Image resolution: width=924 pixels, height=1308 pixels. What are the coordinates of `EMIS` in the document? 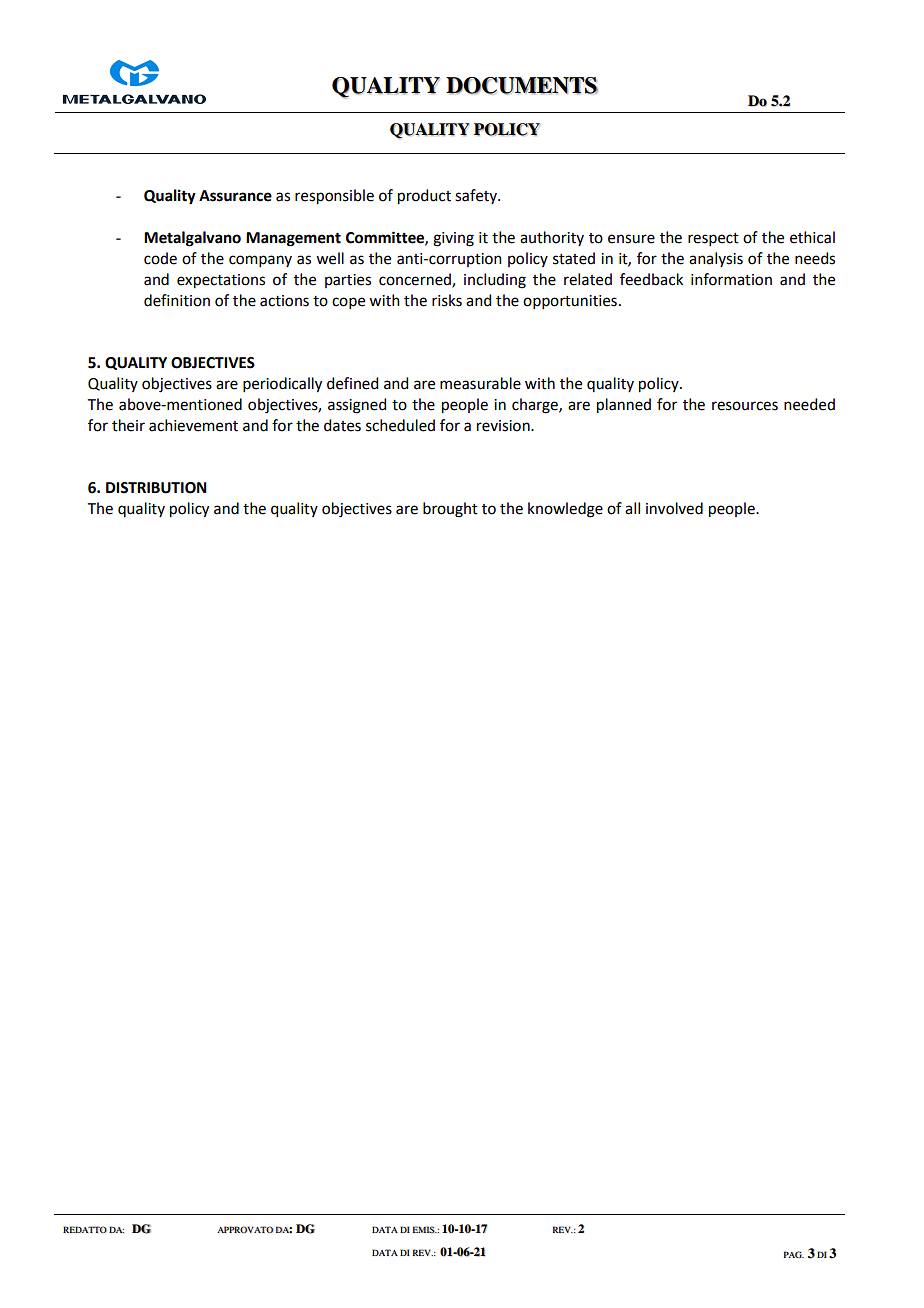 It's located at (424, 1229).
